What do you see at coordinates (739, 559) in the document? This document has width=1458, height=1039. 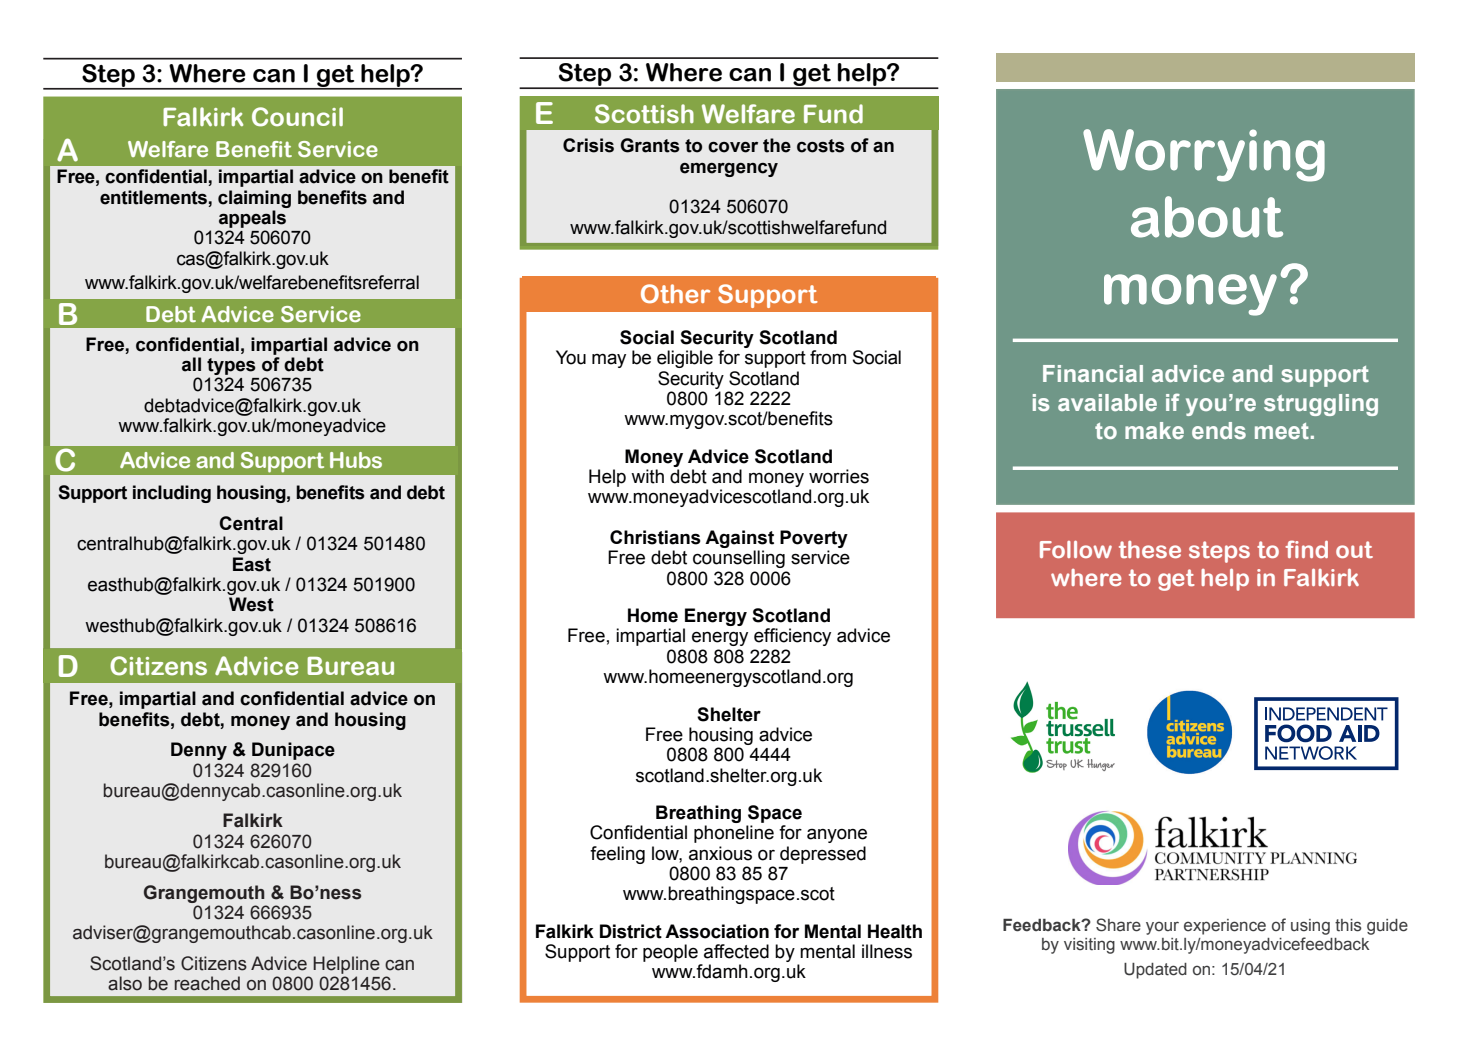 I see `counselling` at bounding box center [739, 559].
